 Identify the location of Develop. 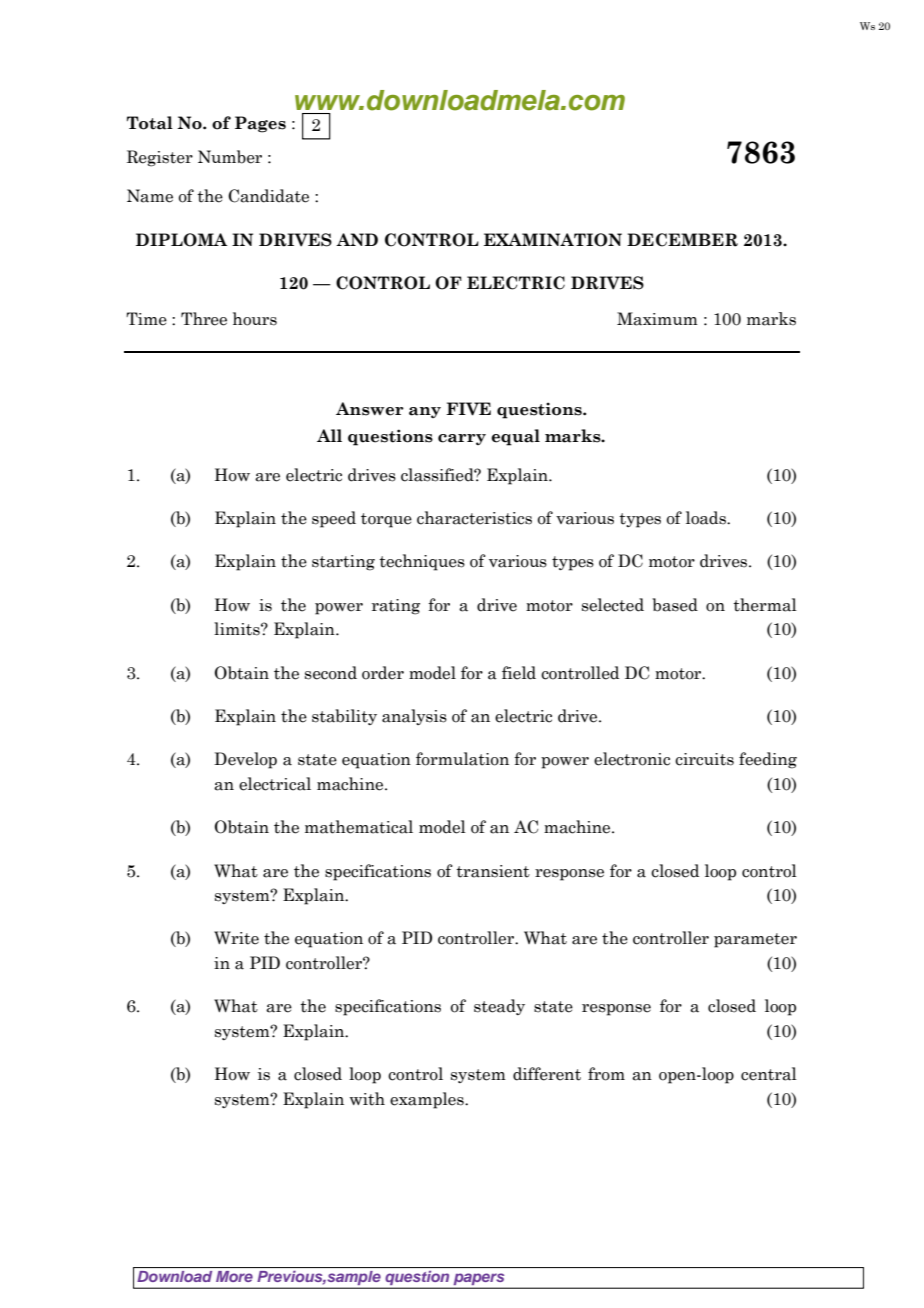
(245, 760).
